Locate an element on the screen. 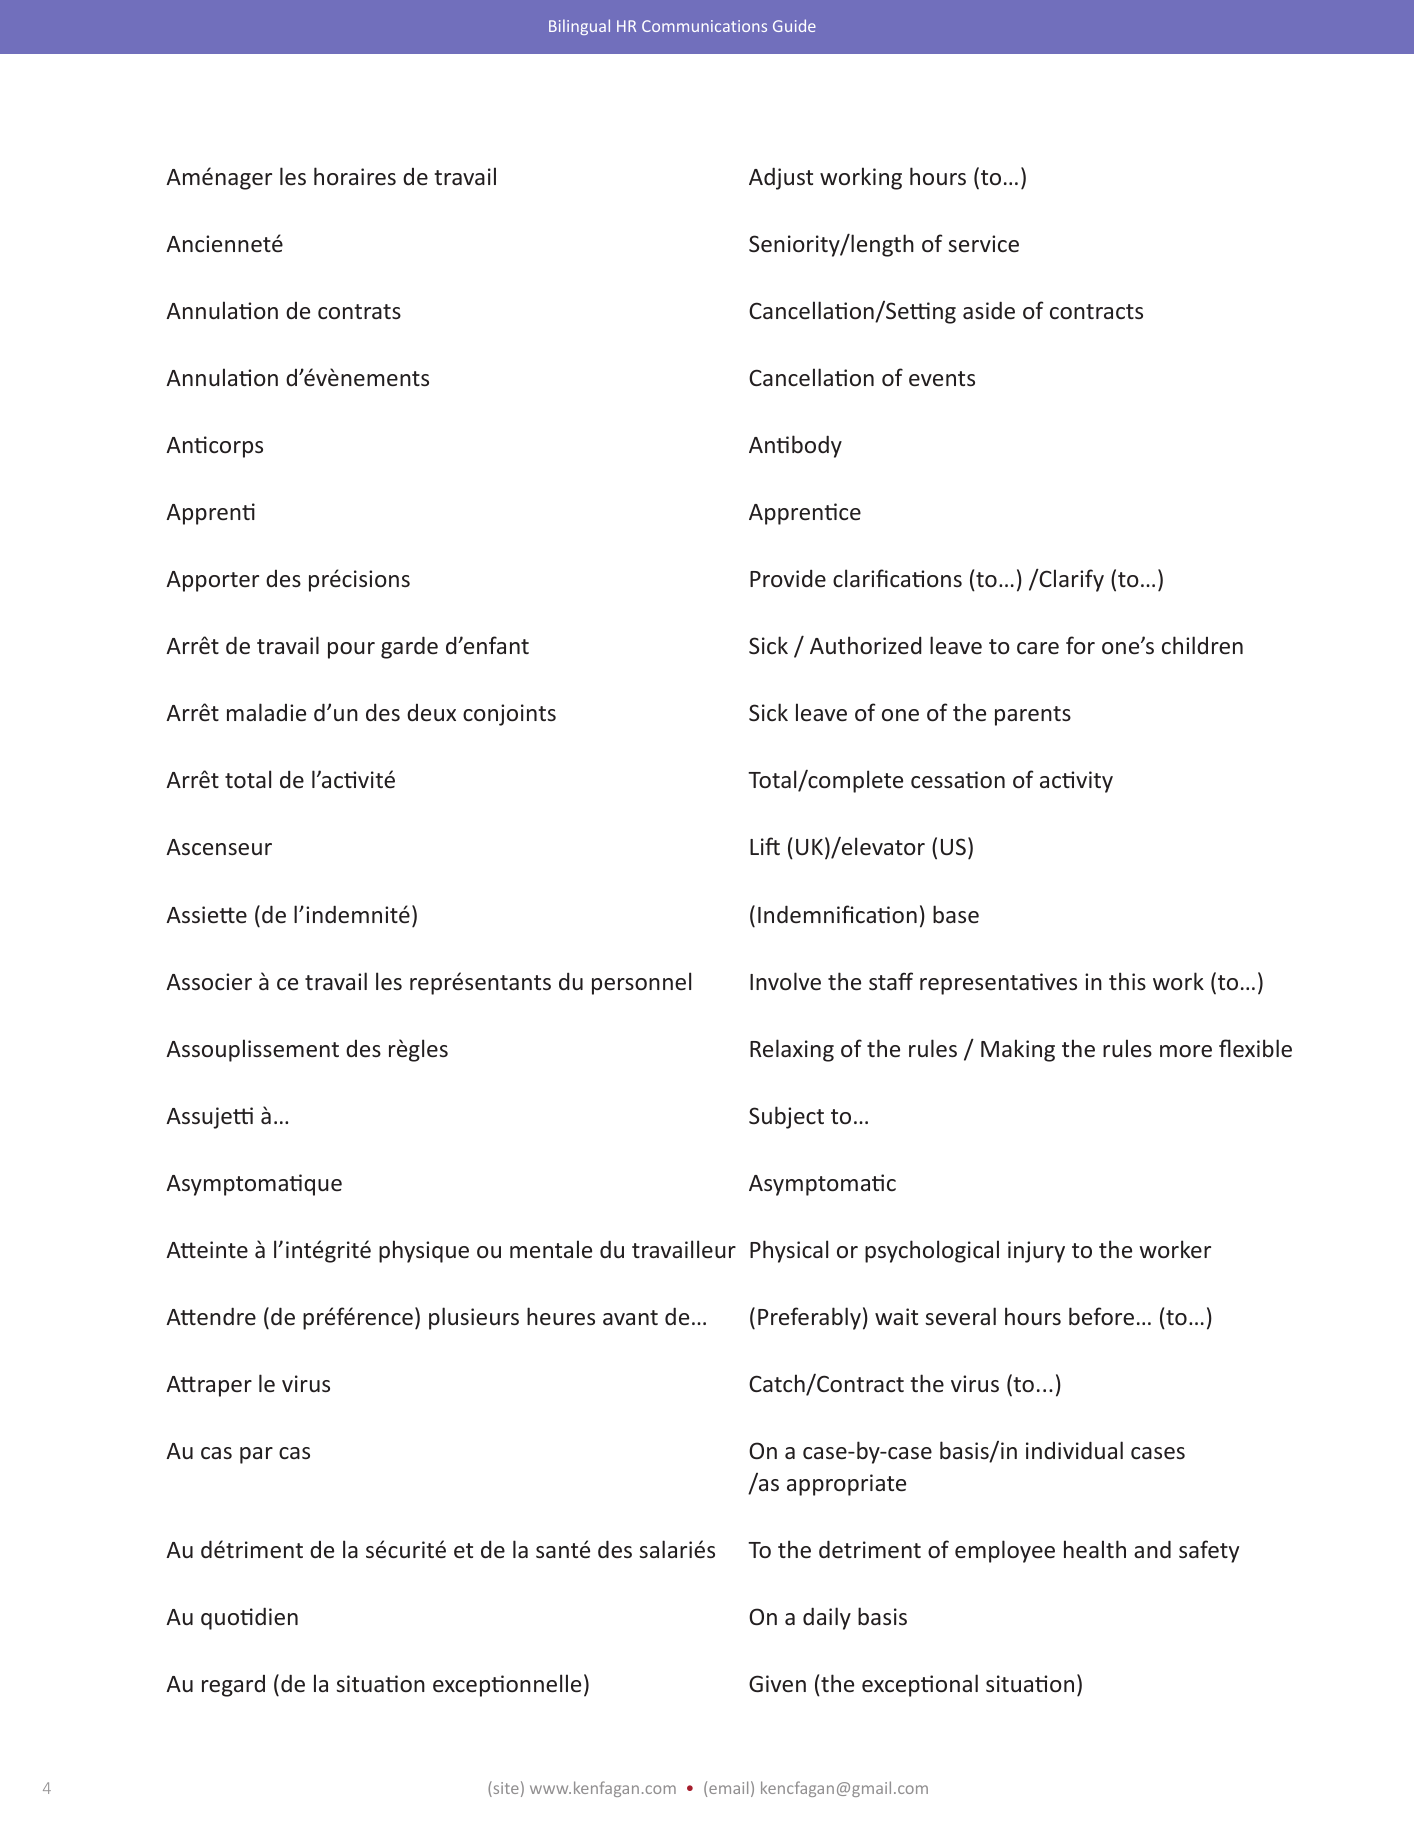 This screenshot has height=1831, width=1414. regard is located at coordinates (233, 1686).
